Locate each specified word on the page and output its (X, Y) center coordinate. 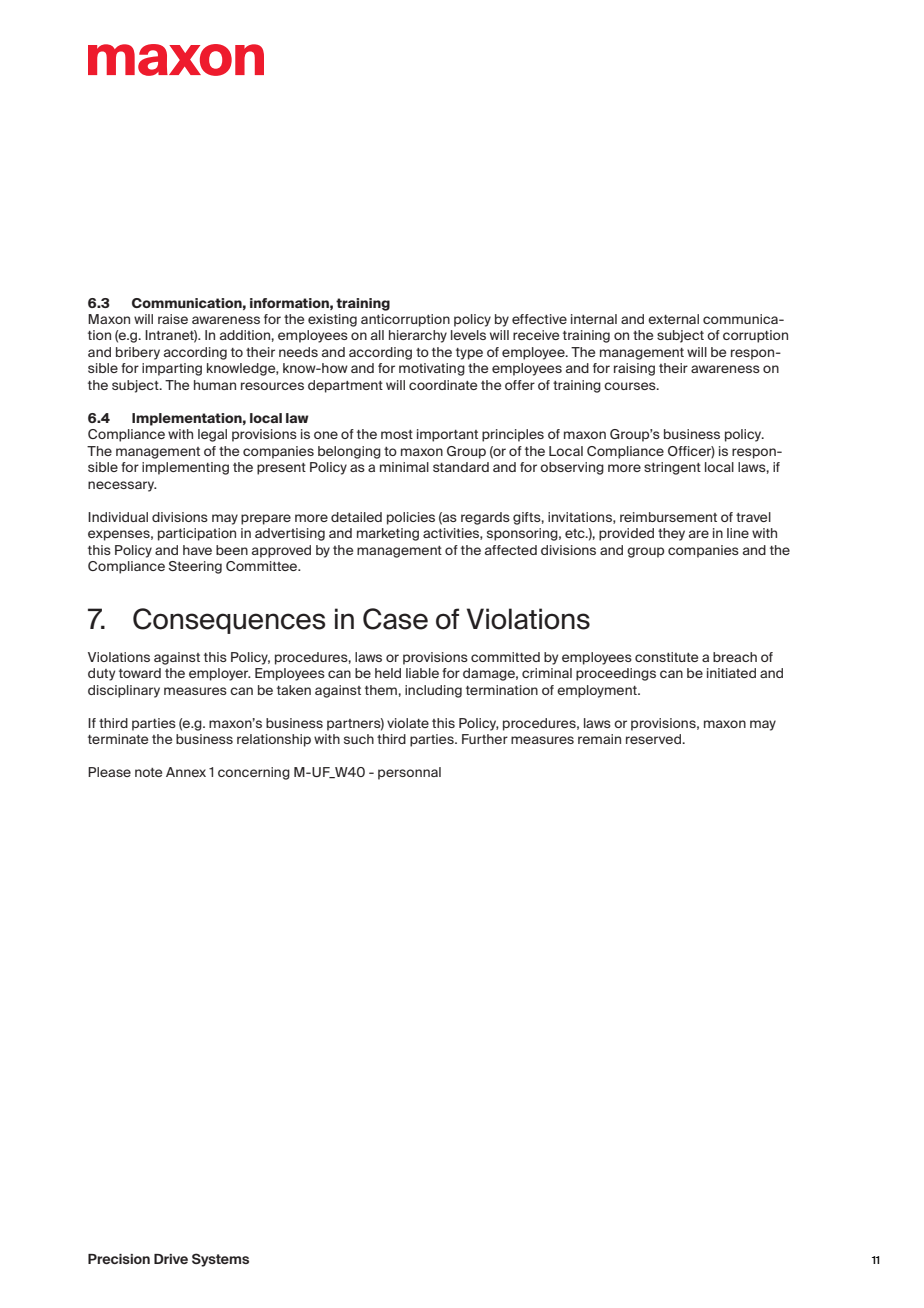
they (671, 534)
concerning (254, 773)
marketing (388, 534)
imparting (172, 369)
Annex (186, 772)
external (673, 319)
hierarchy (418, 336)
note (148, 772)
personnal (409, 773)
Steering (195, 567)
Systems (220, 1260)
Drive (171, 1259)
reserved (654, 739)
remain (599, 739)
